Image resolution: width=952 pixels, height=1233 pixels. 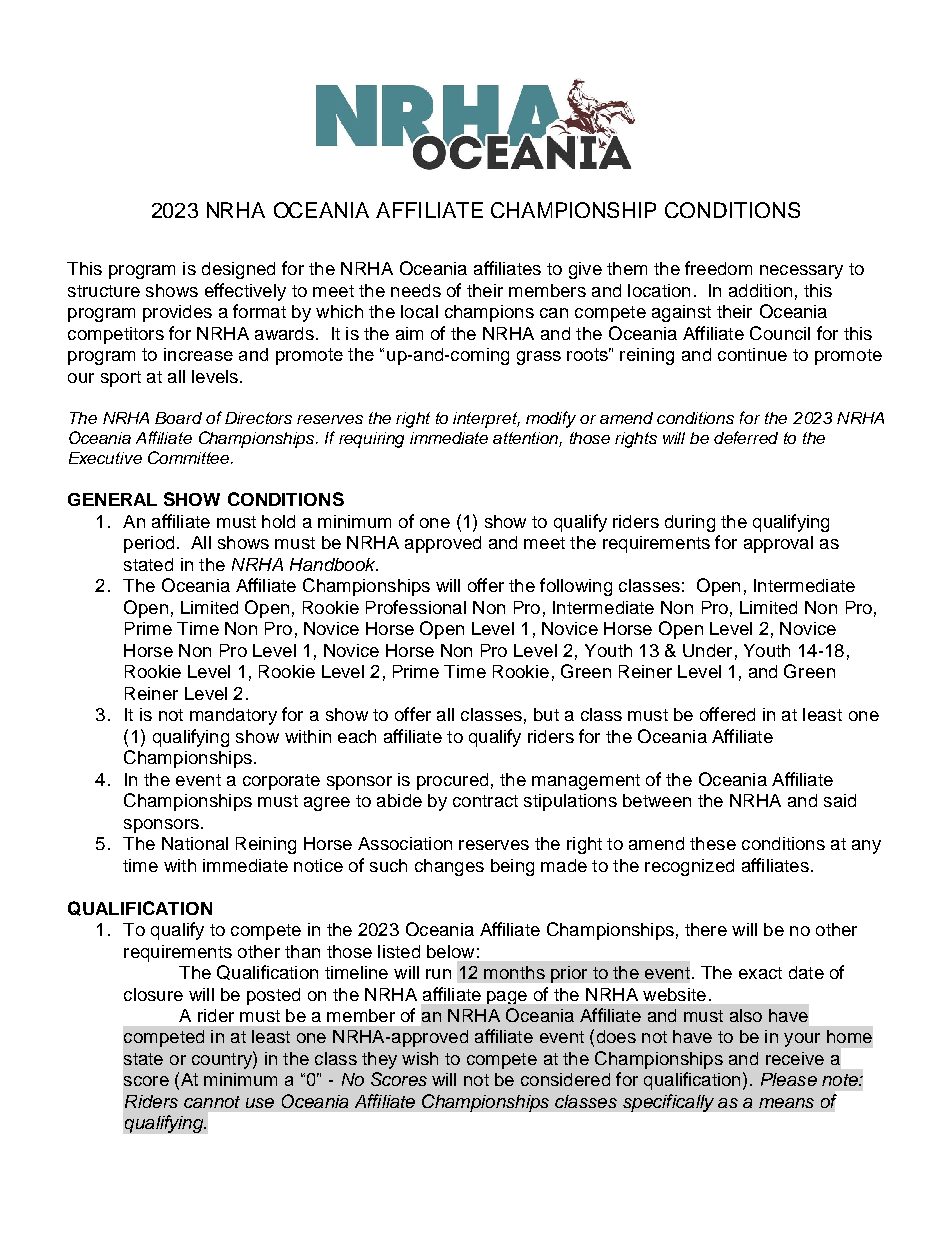 I want to click on cannot, so click(x=212, y=1102).
